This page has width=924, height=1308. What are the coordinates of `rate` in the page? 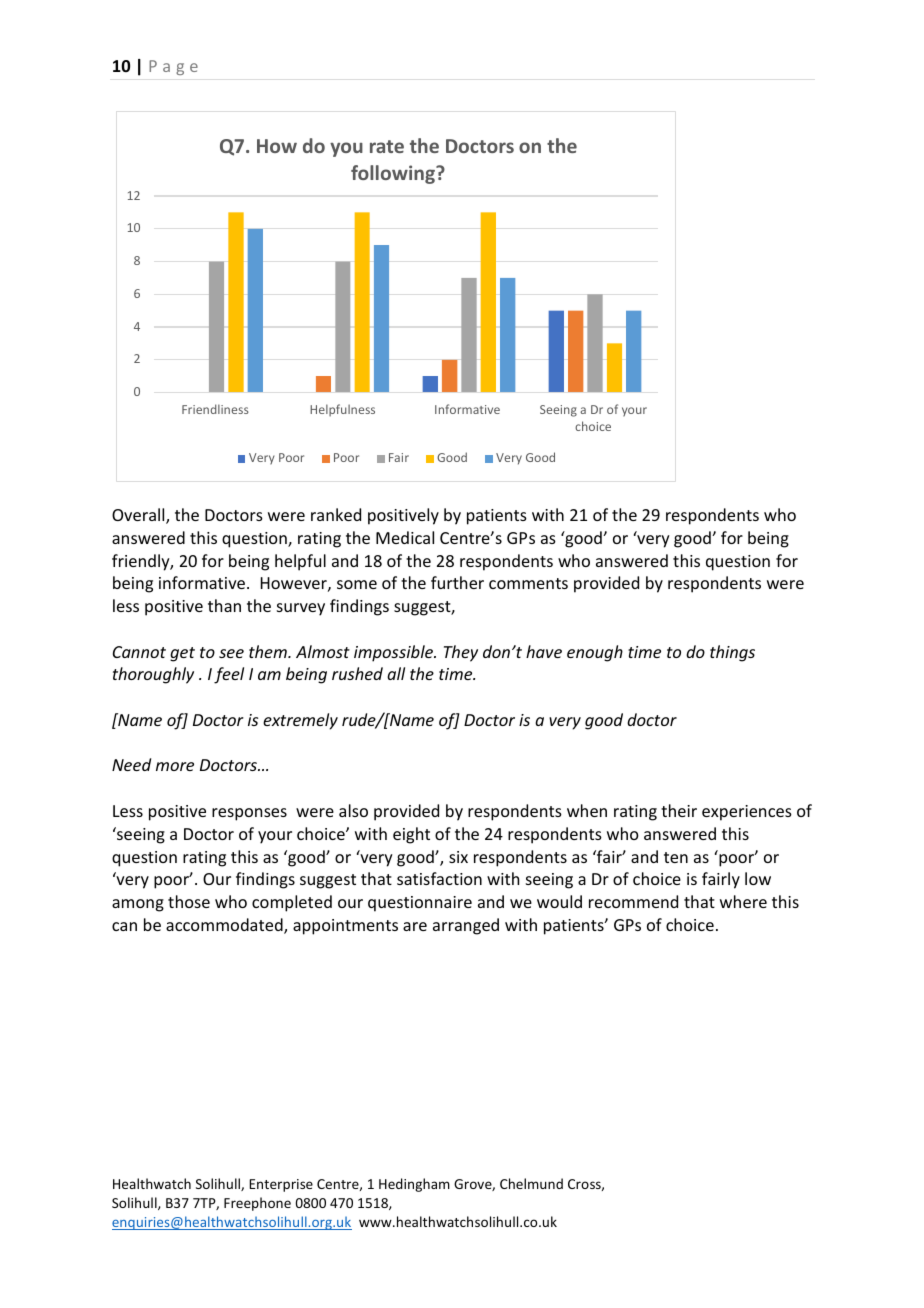 It's located at (387, 146).
